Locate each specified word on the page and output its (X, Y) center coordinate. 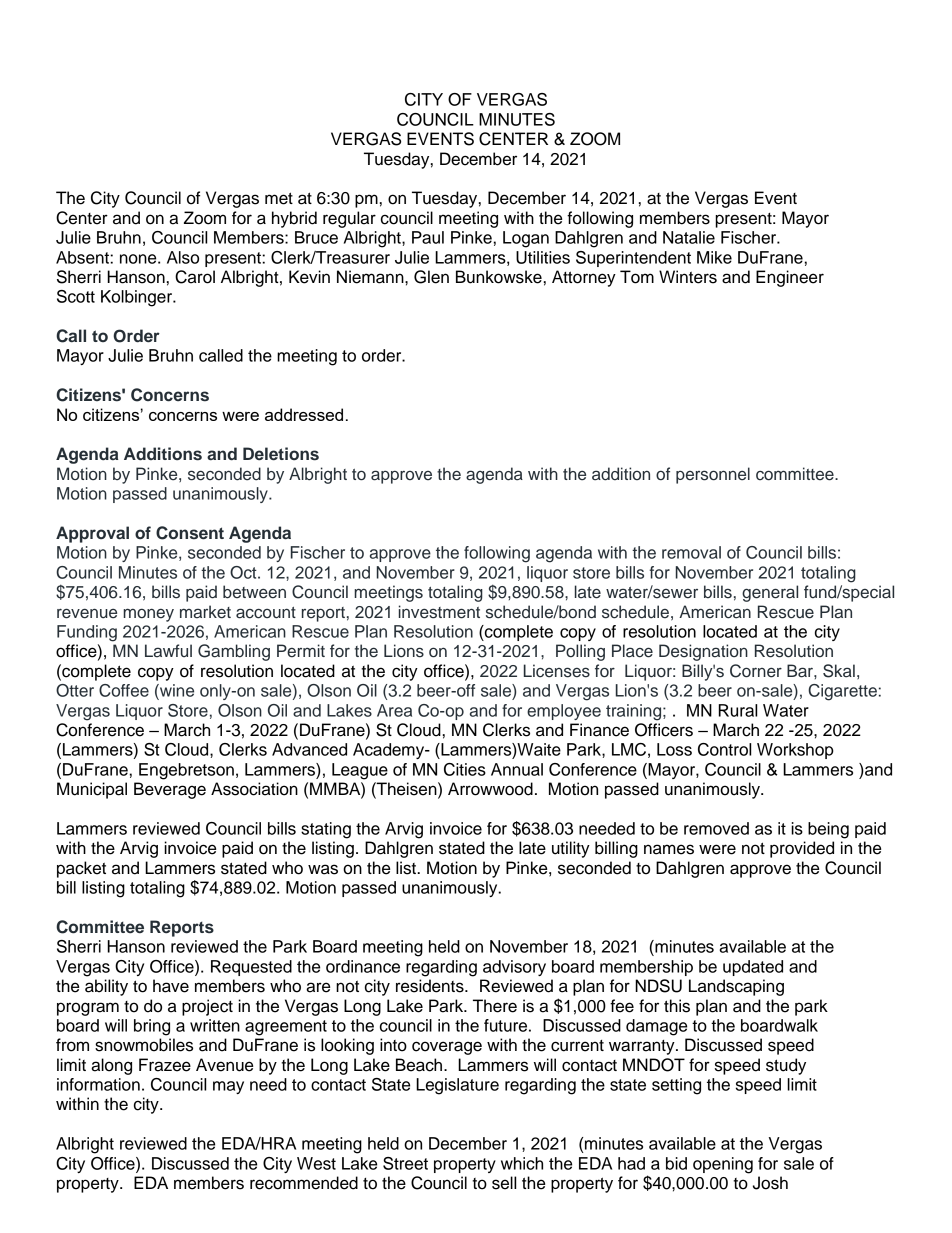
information (98, 1084)
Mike (714, 257)
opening (723, 1165)
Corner (756, 671)
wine (176, 690)
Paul (428, 237)
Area (394, 710)
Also (183, 257)
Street (405, 1163)
